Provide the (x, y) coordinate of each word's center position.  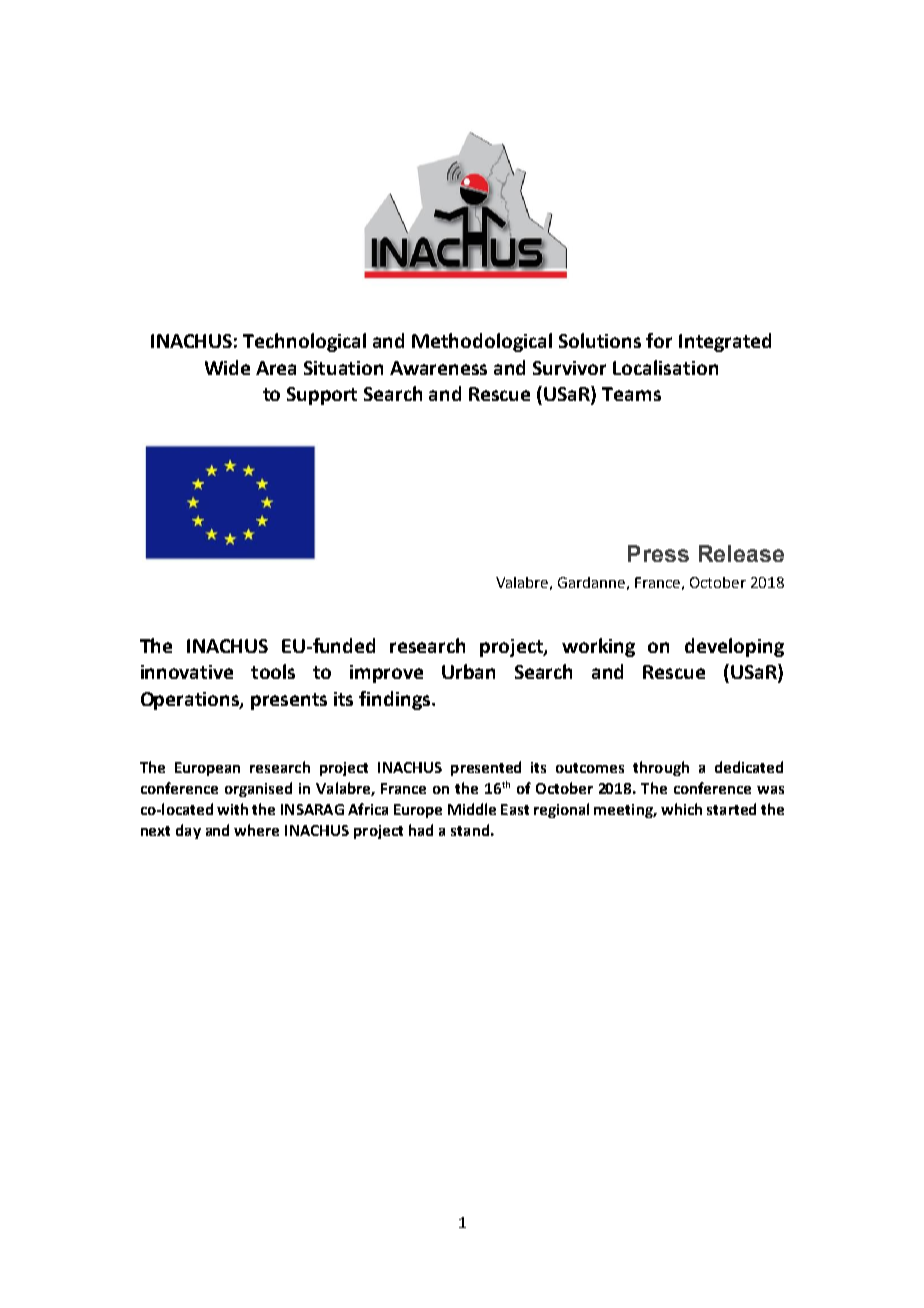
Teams (631, 394)
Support (322, 396)
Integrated (725, 342)
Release (741, 553)
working (598, 647)
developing (734, 647)
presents (289, 701)
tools (273, 671)
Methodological (482, 342)
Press (658, 553)
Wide (227, 367)
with (232, 809)
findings (396, 700)
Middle (472, 809)
